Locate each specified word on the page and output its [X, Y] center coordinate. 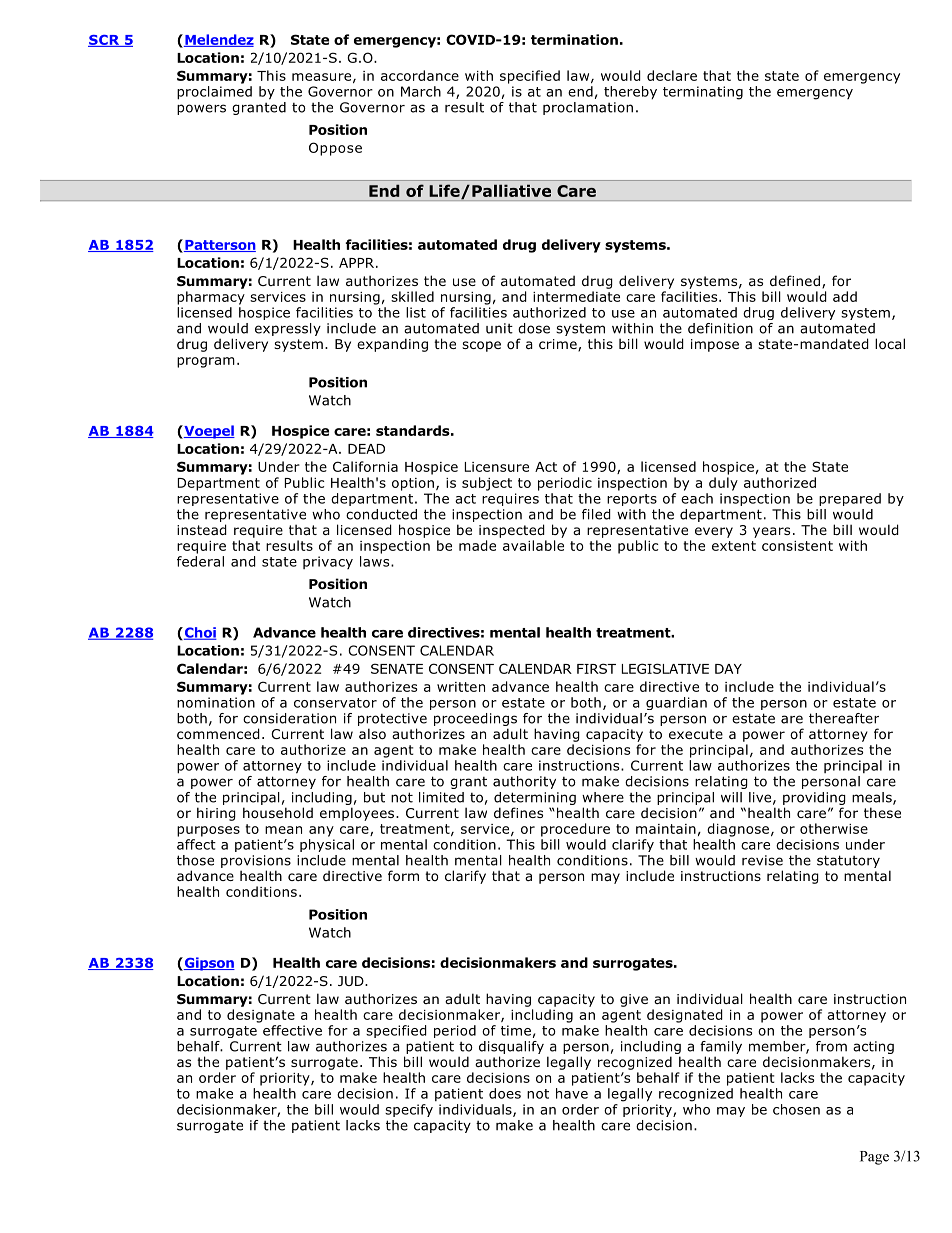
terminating [703, 93]
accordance [420, 75]
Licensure [497, 467]
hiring [216, 814]
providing [814, 798]
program [206, 362]
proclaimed [214, 93]
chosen [796, 1109]
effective [292, 1030]
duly [723, 484]
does [505, 1093]
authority [524, 782]
